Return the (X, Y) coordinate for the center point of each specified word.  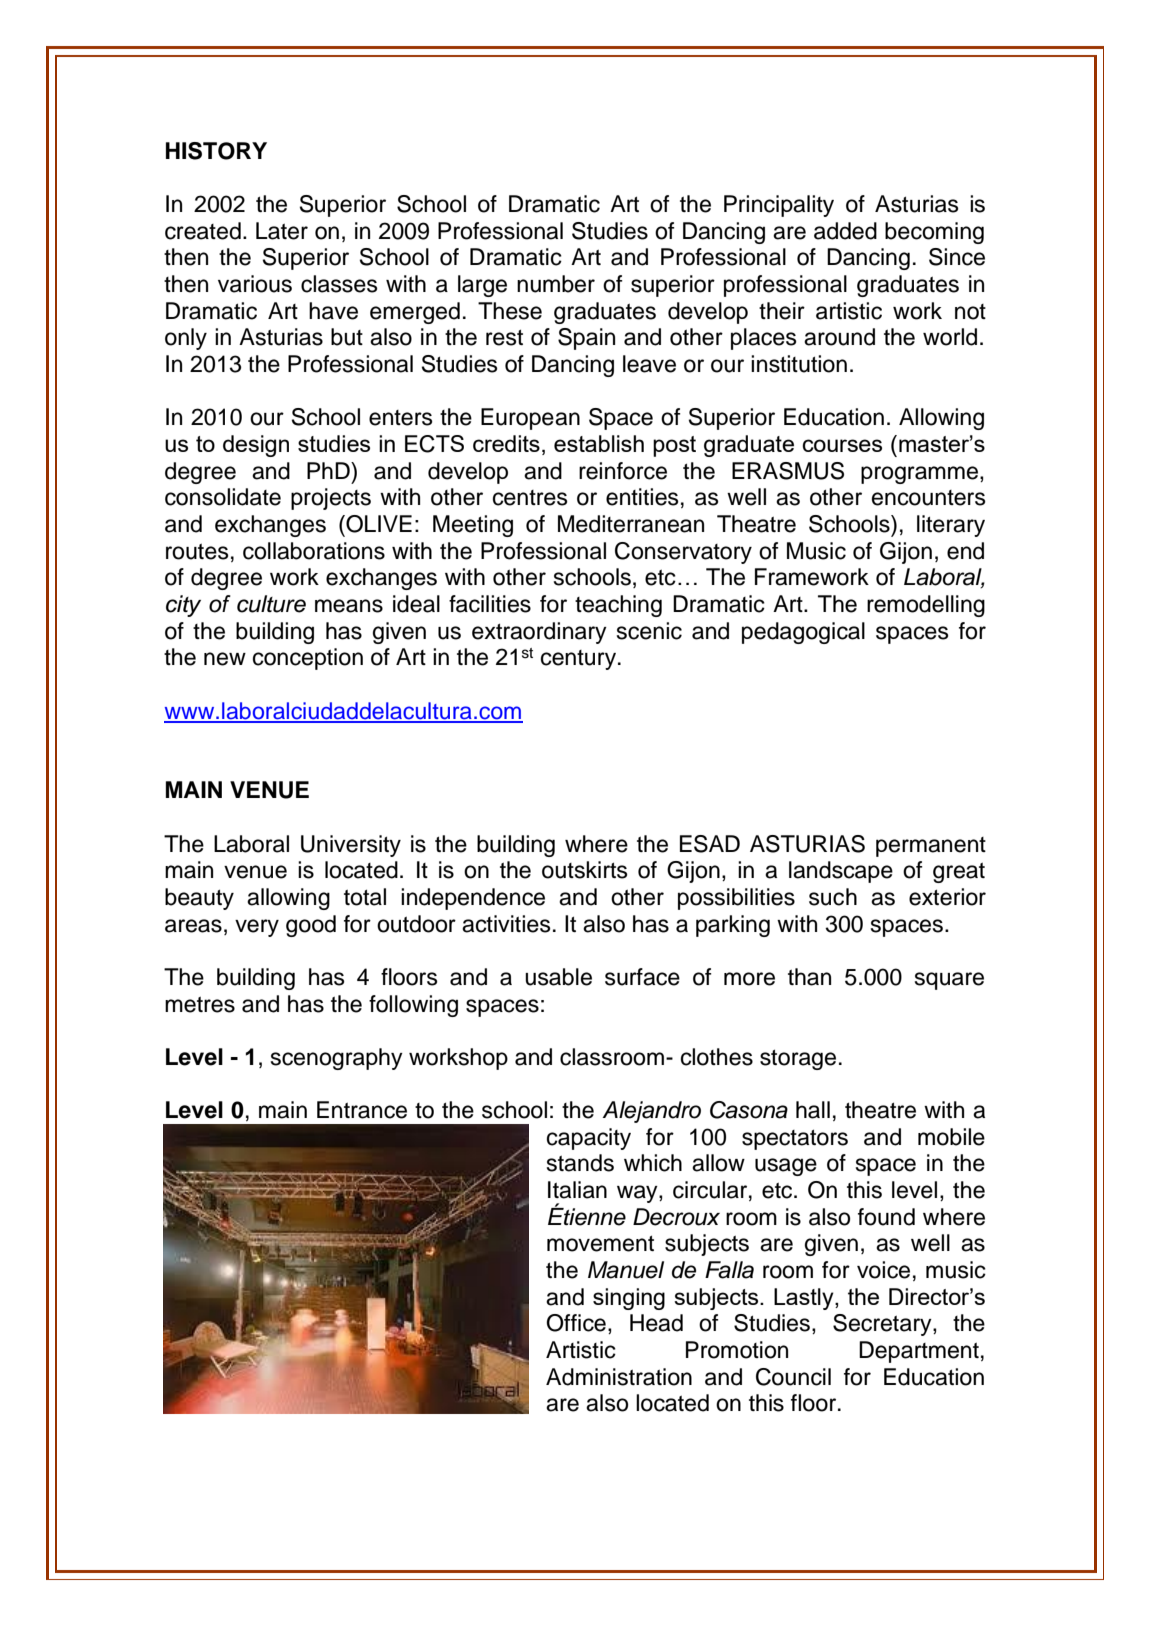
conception (308, 659)
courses (842, 445)
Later (282, 231)
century (578, 660)
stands (580, 1163)
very (257, 928)
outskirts (585, 870)
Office (576, 1323)
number (556, 284)
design (256, 446)
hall (813, 1110)
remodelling (926, 606)
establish (599, 443)
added (845, 231)
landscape (841, 872)
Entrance (362, 1110)
